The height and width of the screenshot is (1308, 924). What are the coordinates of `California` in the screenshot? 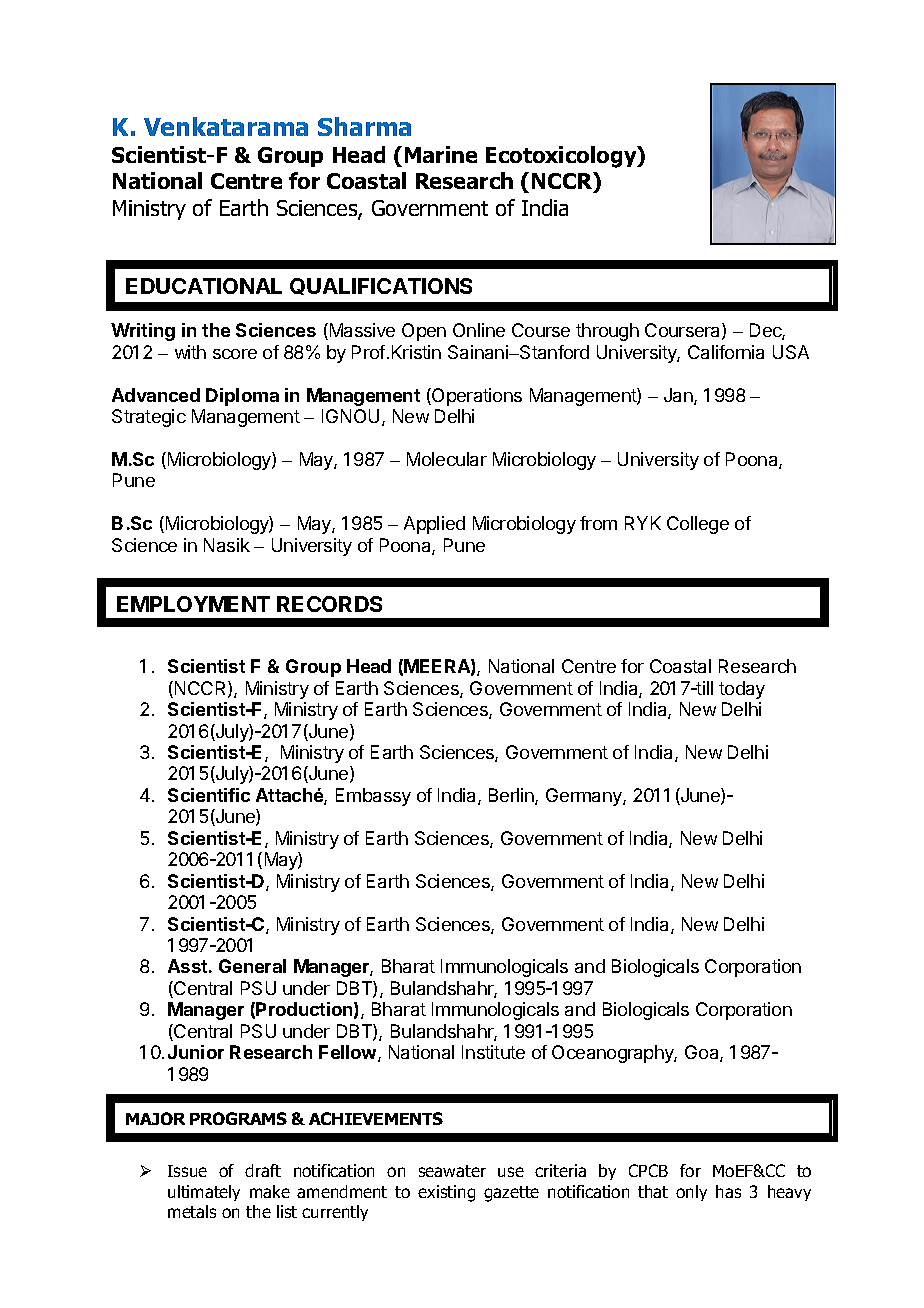 It's located at (726, 352).
